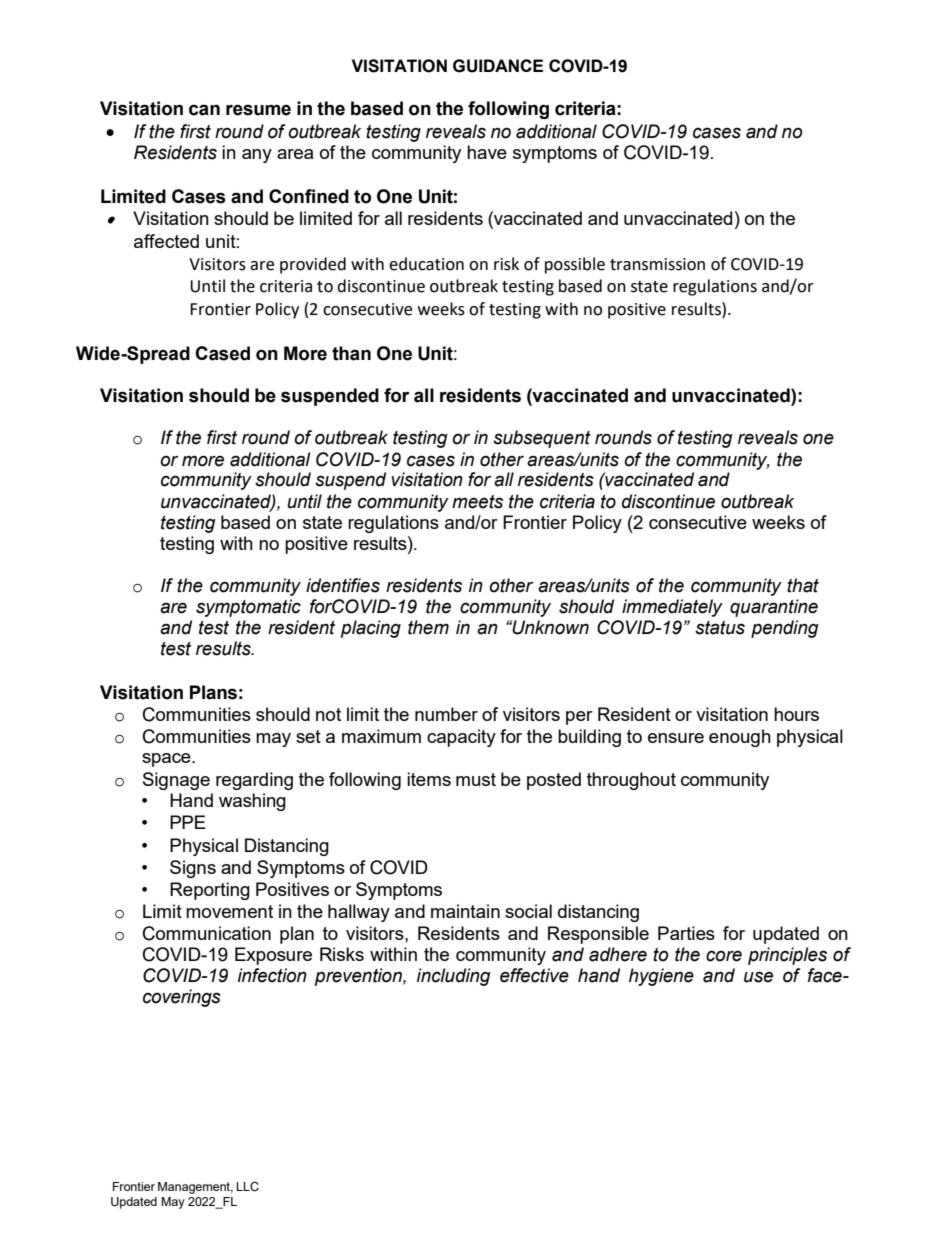 The height and width of the screenshot is (1233, 952). Describe the element at coordinates (720, 628) in the screenshot. I see `status` at that location.
